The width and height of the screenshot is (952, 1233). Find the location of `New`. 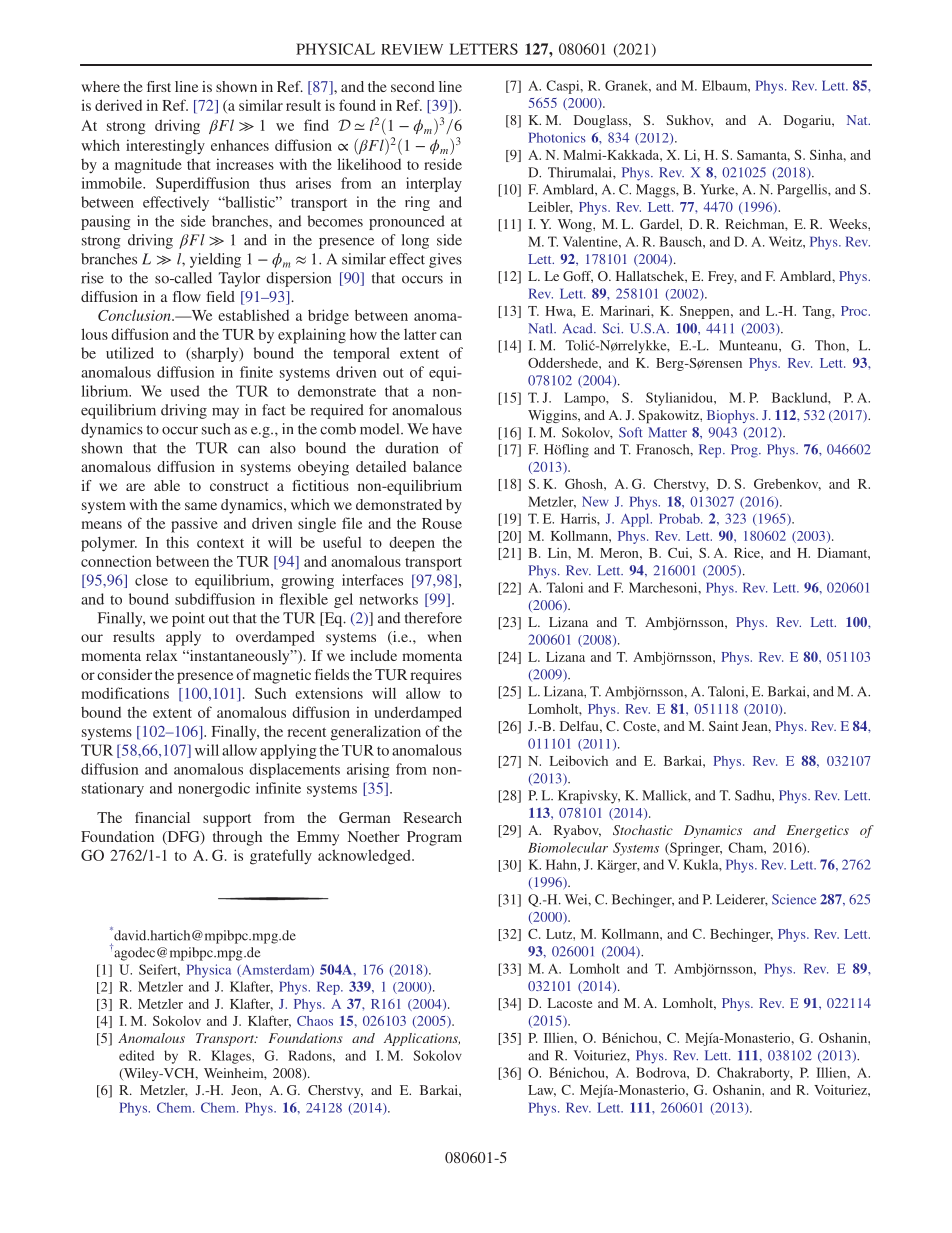

New is located at coordinates (595, 501).
